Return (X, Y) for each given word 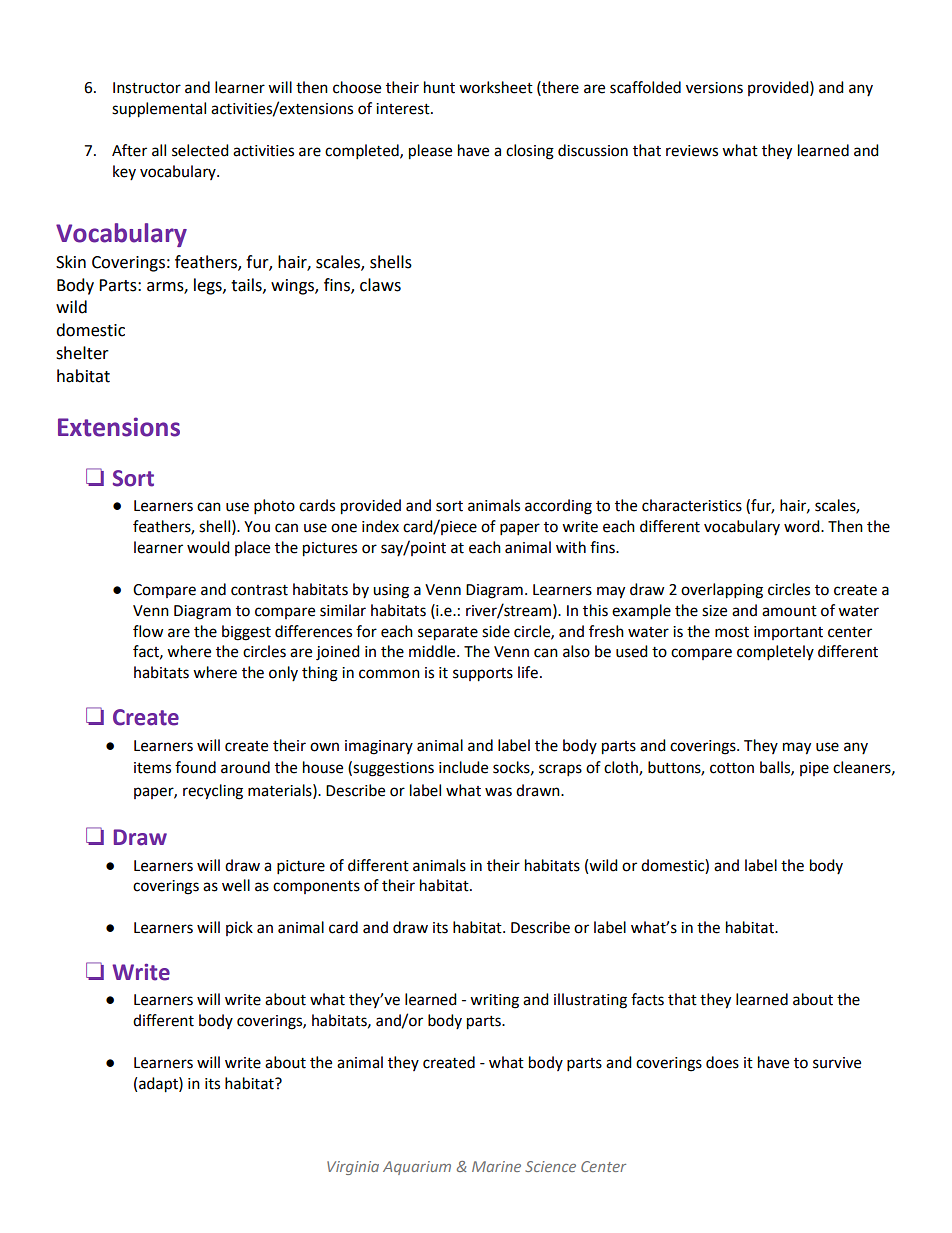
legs (209, 286)
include (463, 767)
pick (239, 928)
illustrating (590, 1001)
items (152, 768)
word (803, 526)
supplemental (159, 110)
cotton (732, 768)
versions (714, 88)
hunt (439, 87)
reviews (692, 151)
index (380, 526)
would (208, 547)
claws (380, 285)
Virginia (353, 1168)
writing (494, 1001)
